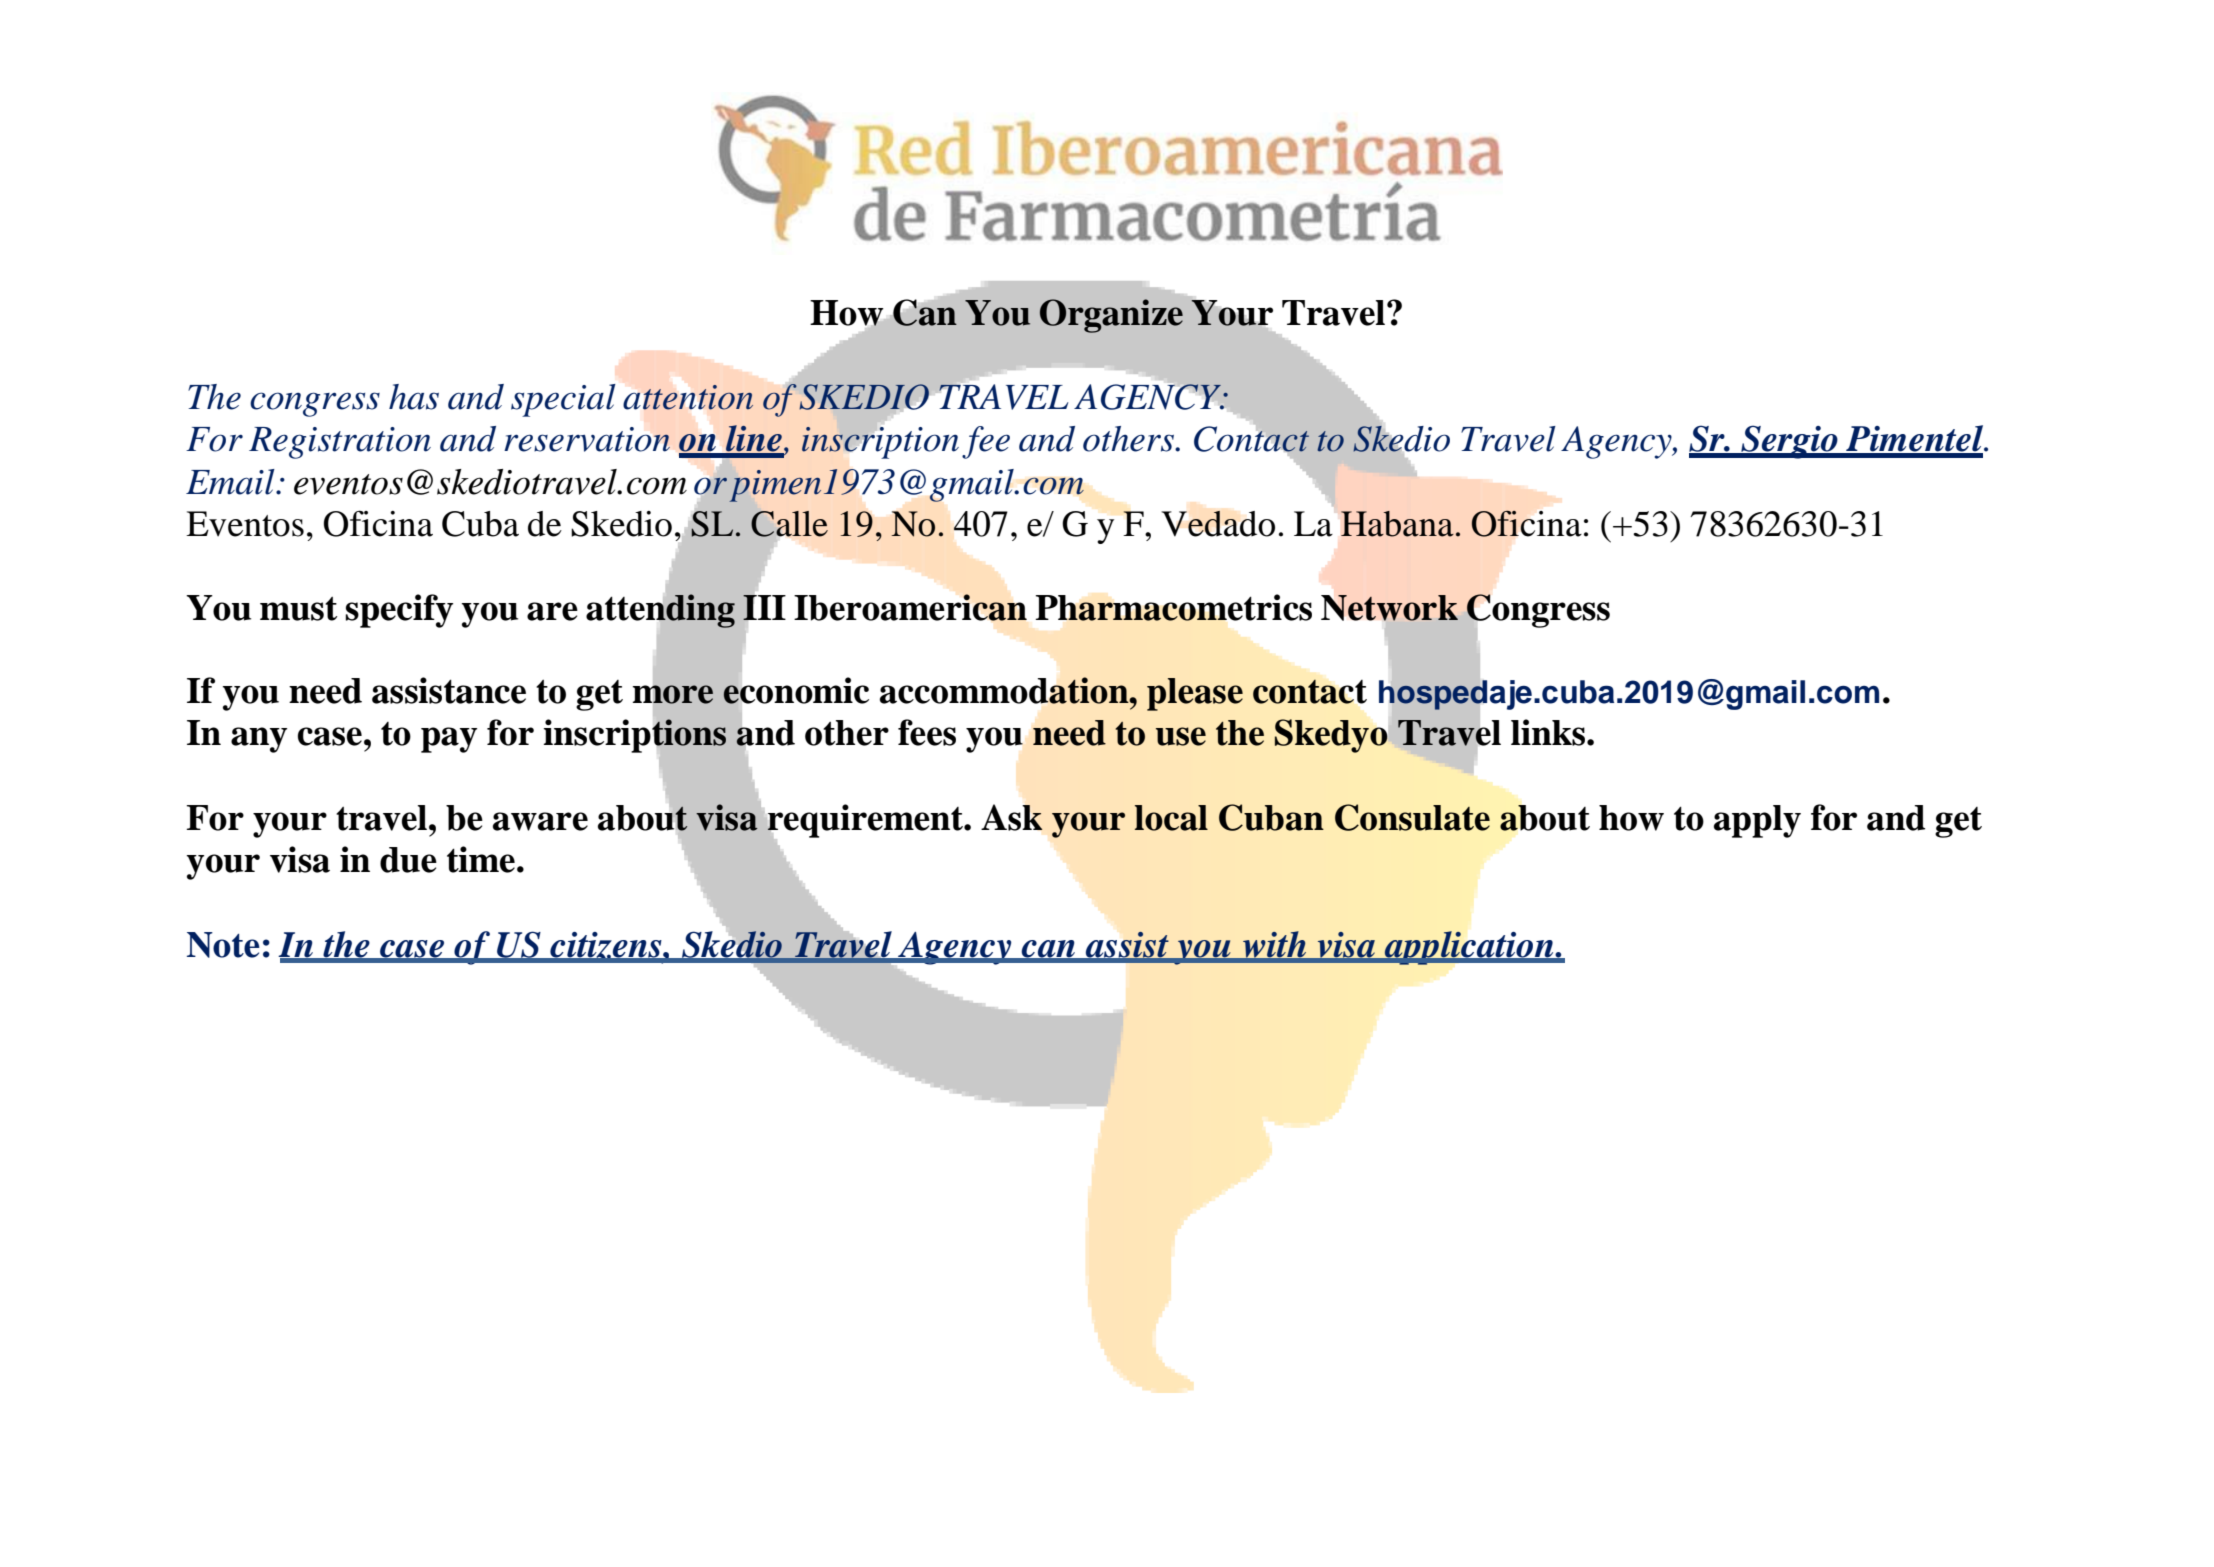 The width and height of the screenshot is (2214, 1567). What do you see at coordinates (223, 945) in the screenshot?
I see `Note` at bounding box center [223, 945].
